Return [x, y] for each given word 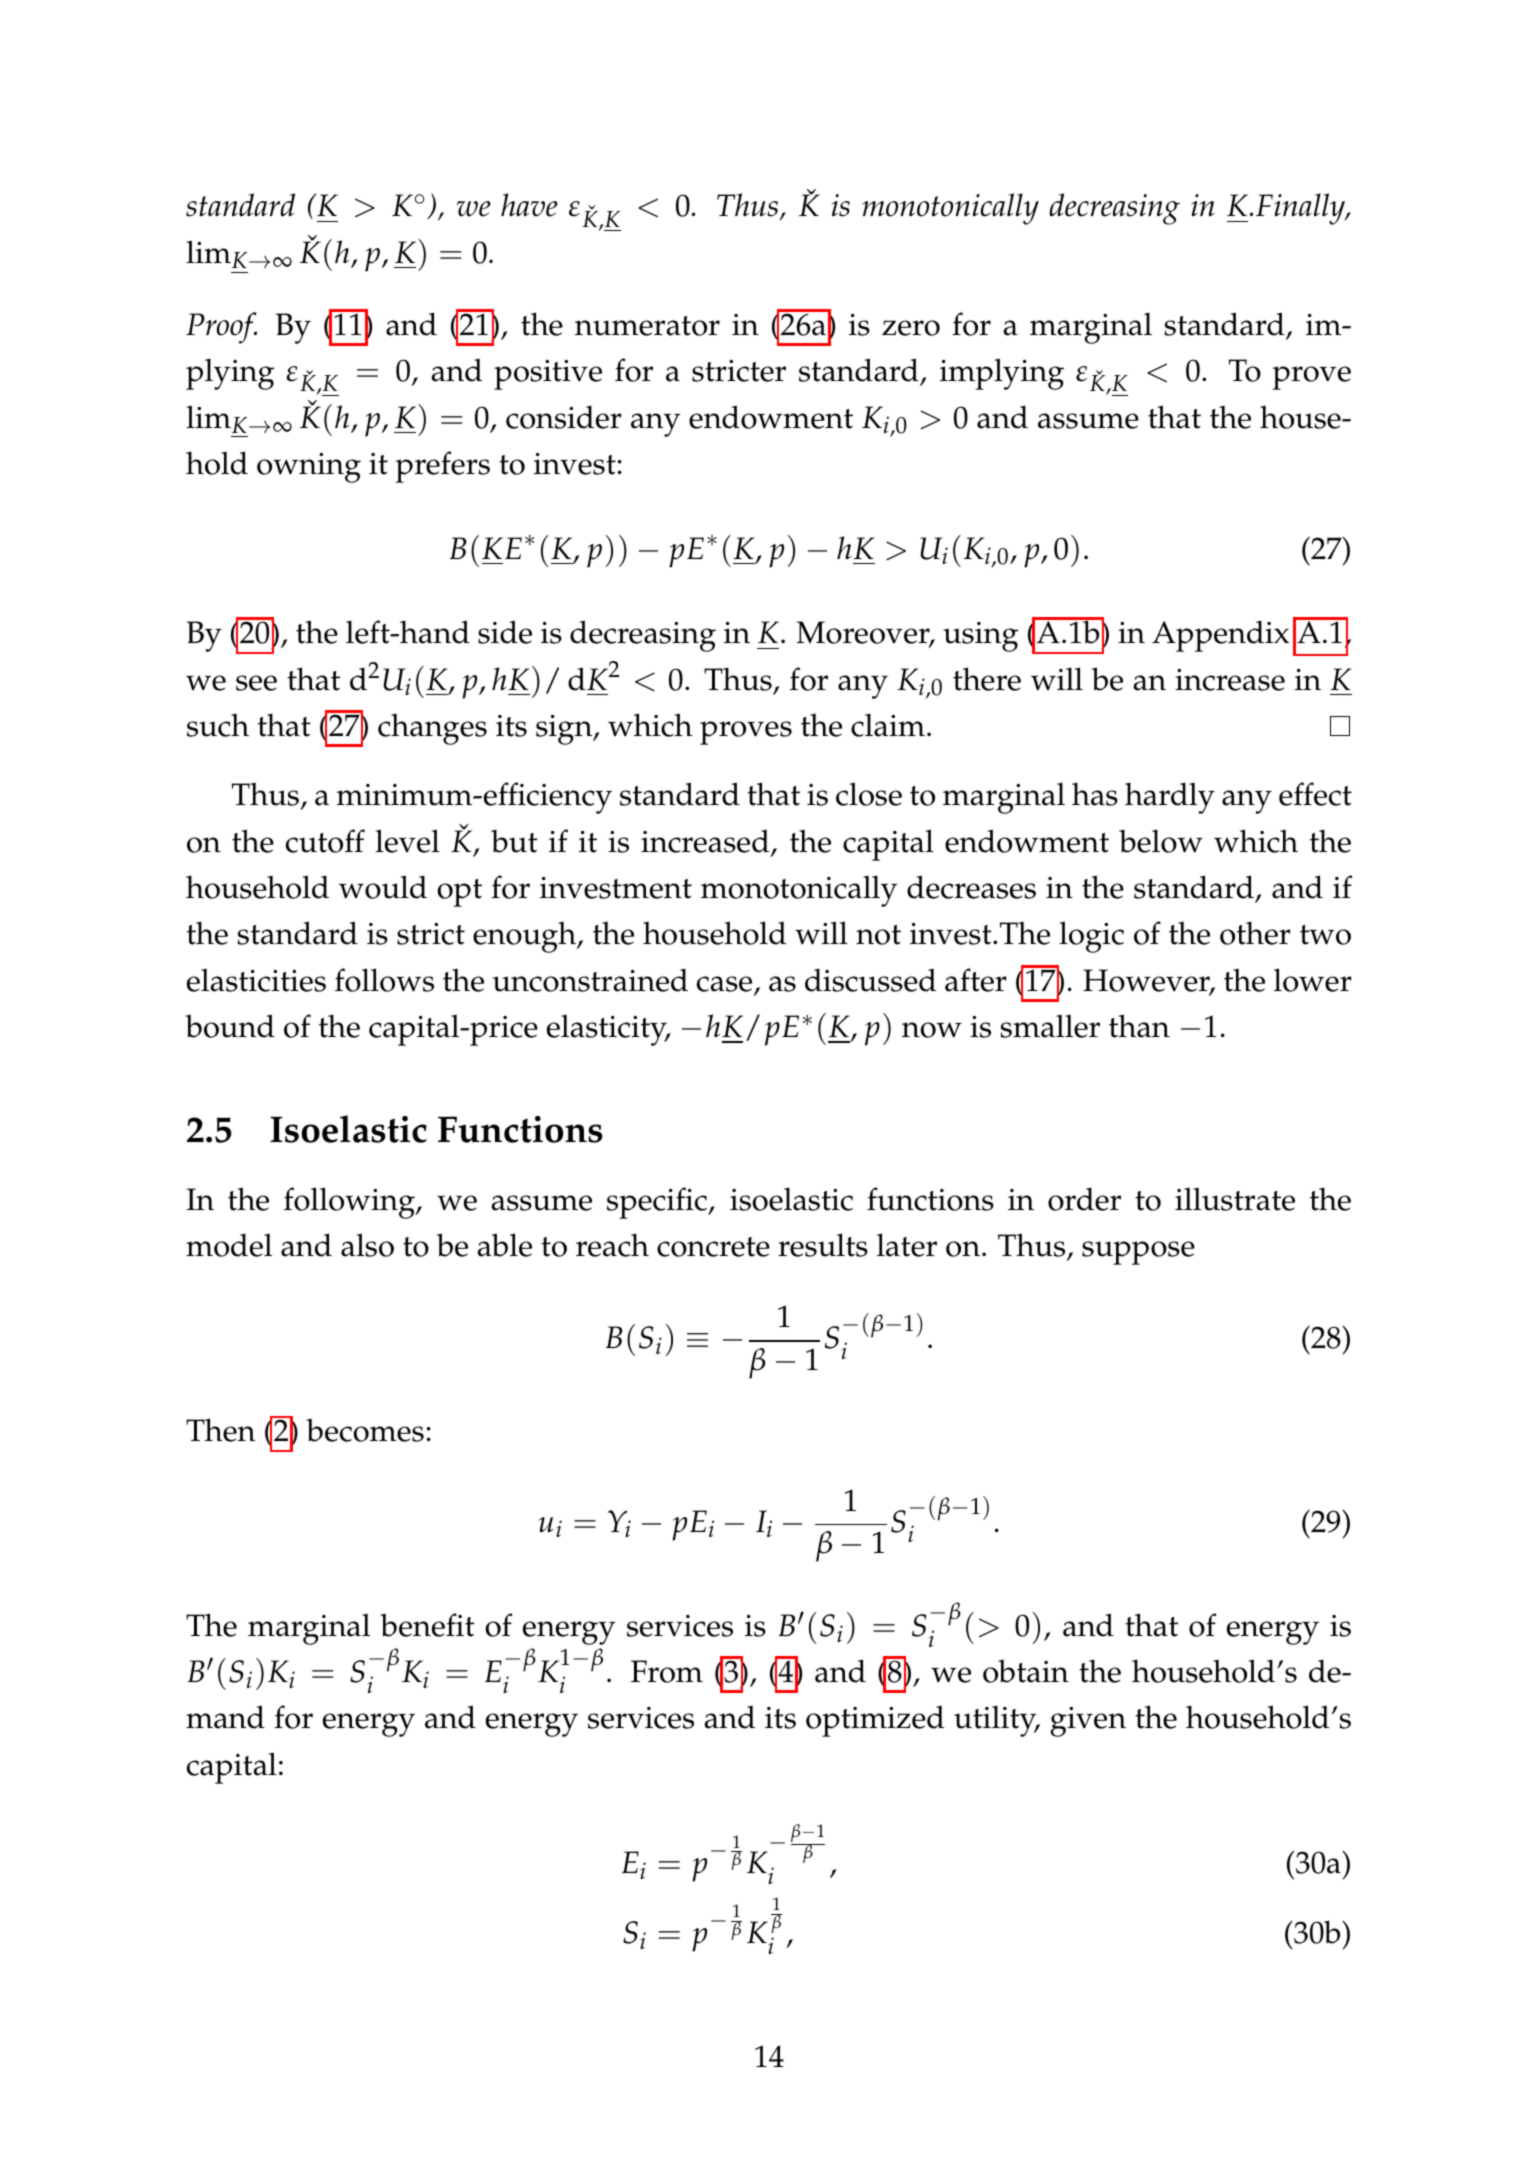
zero [911, 328]
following [350, 1203]
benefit [427, 1625]
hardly [1170, 798]
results [823, 1245]
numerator [647, 326]
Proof [221, 328]
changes [432, 729]
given [1088, 1722]
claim [888, 725]
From [667, 1671]
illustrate [1235, 1199]
